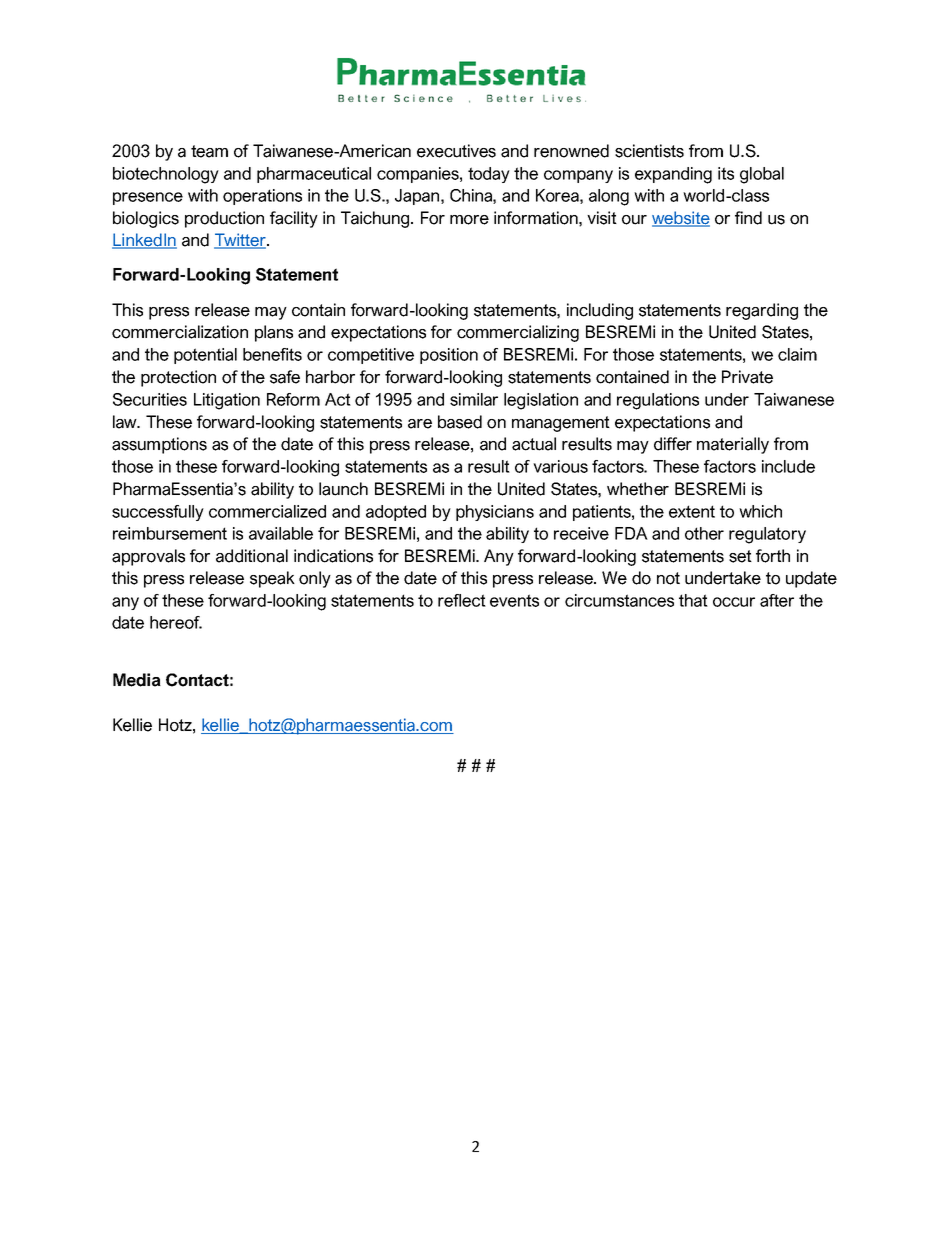  Describe the element at coordinates (180, 332) in the screenshot. I see `commercialization` at that location.
